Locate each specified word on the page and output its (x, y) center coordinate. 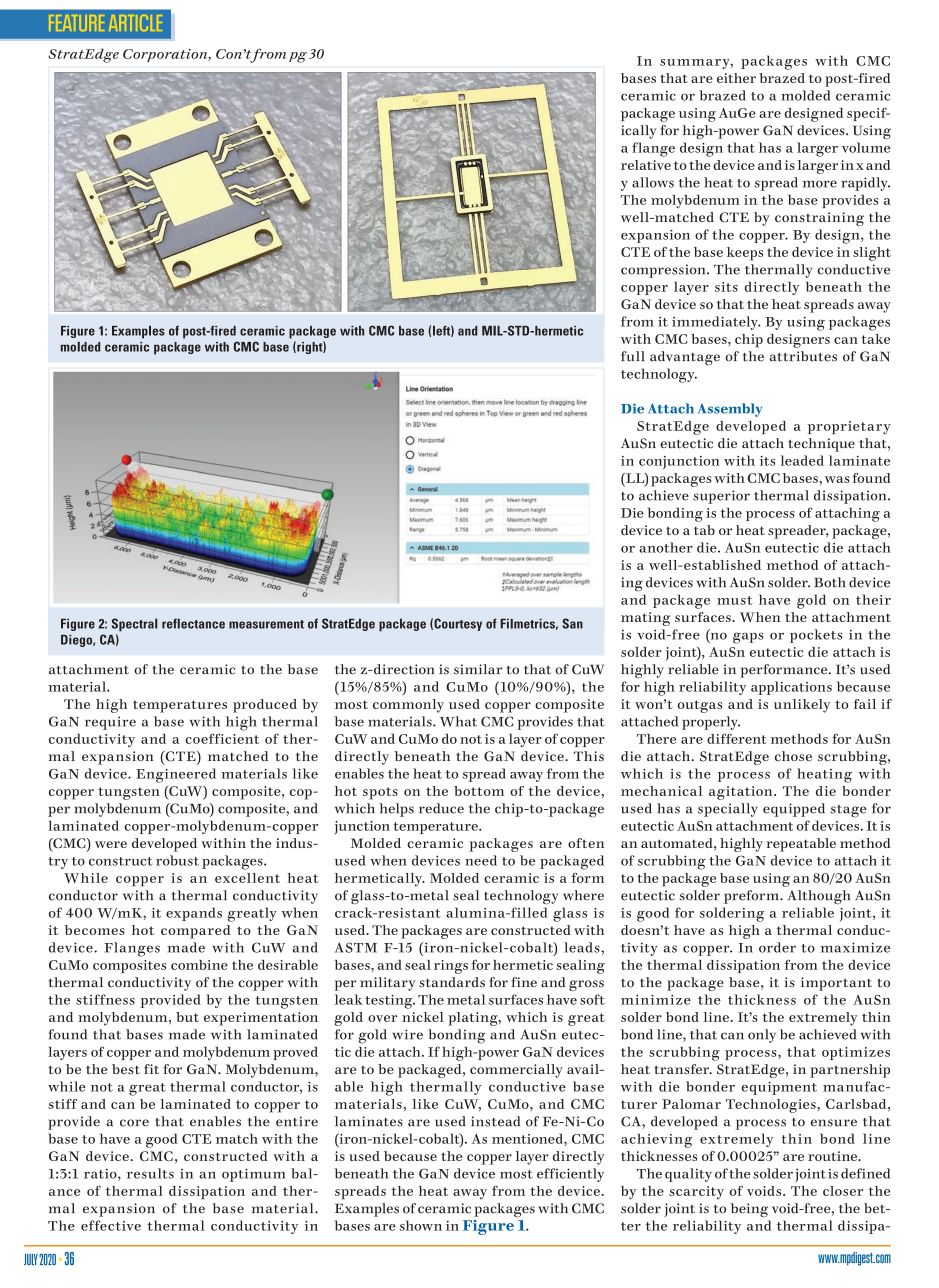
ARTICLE (135, 23)
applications (791, 688)
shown (421, 1225)
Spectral (135, 625)
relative (646, 165)
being (749, 1210)
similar (478, 669)
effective (111, 1225)
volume (866, 147)
